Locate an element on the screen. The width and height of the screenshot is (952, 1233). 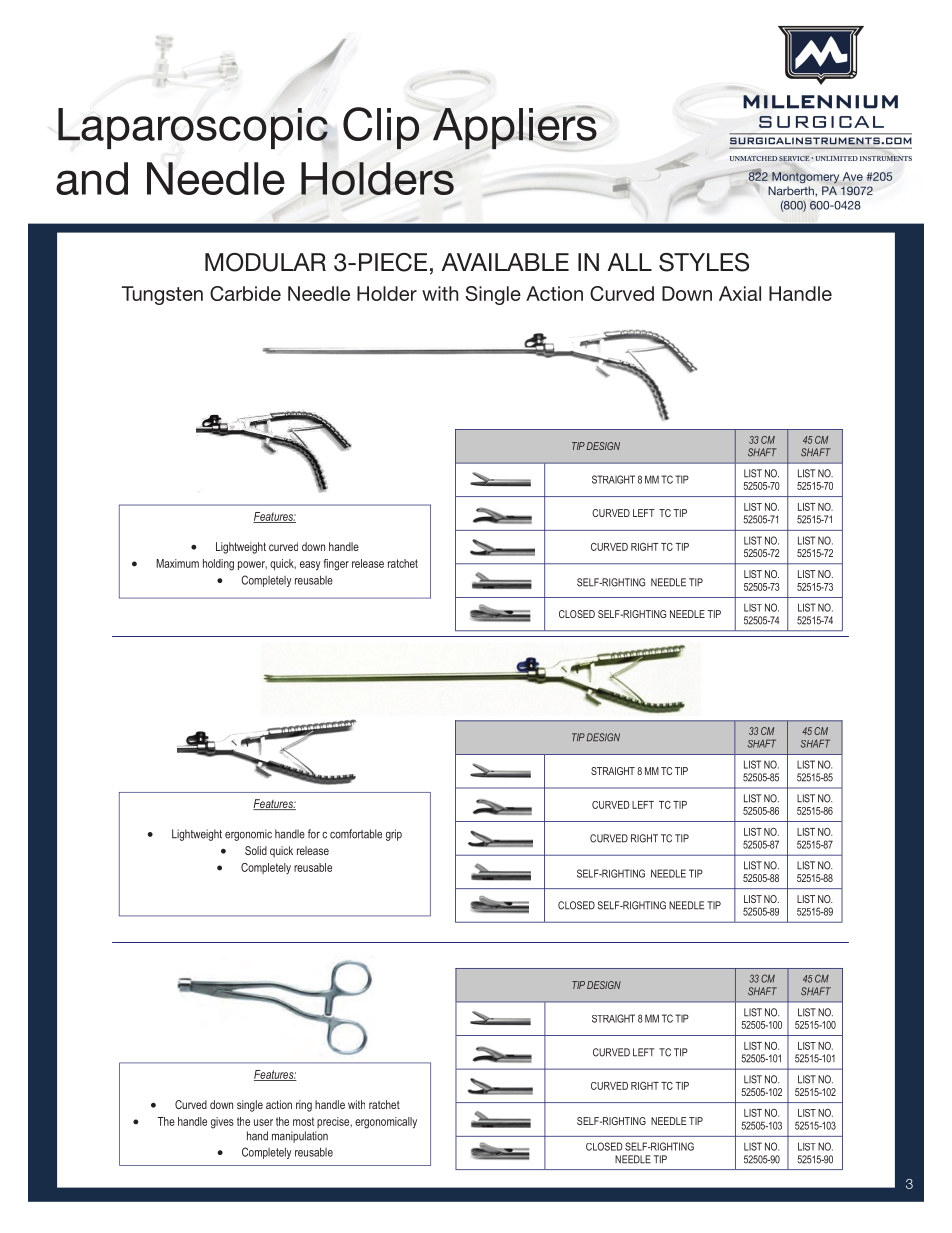
manipulation is located at coordinates (300, 1137).
